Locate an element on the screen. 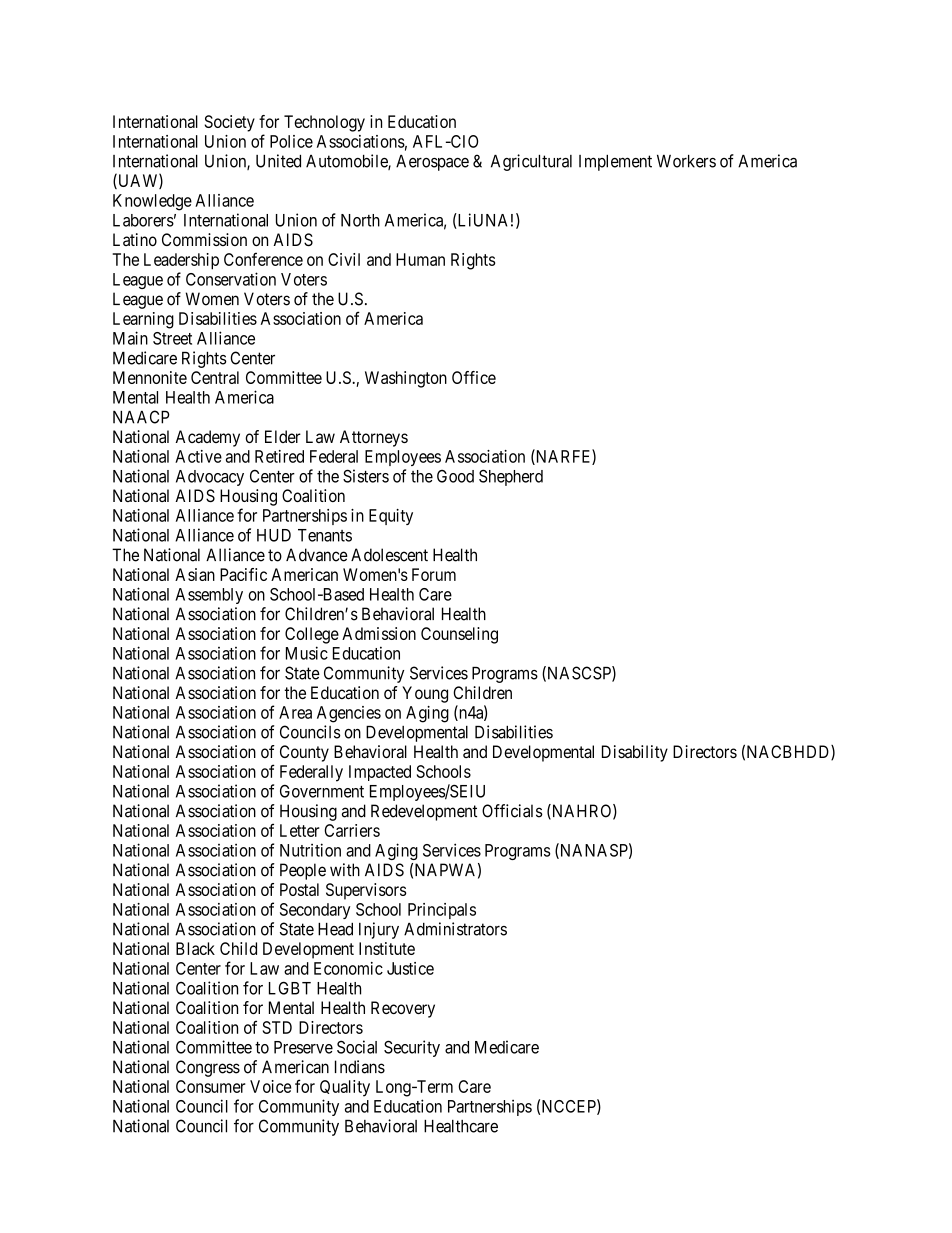 This screenshot has width=952, height=1233. Office is located at coordinates (474, 377).
